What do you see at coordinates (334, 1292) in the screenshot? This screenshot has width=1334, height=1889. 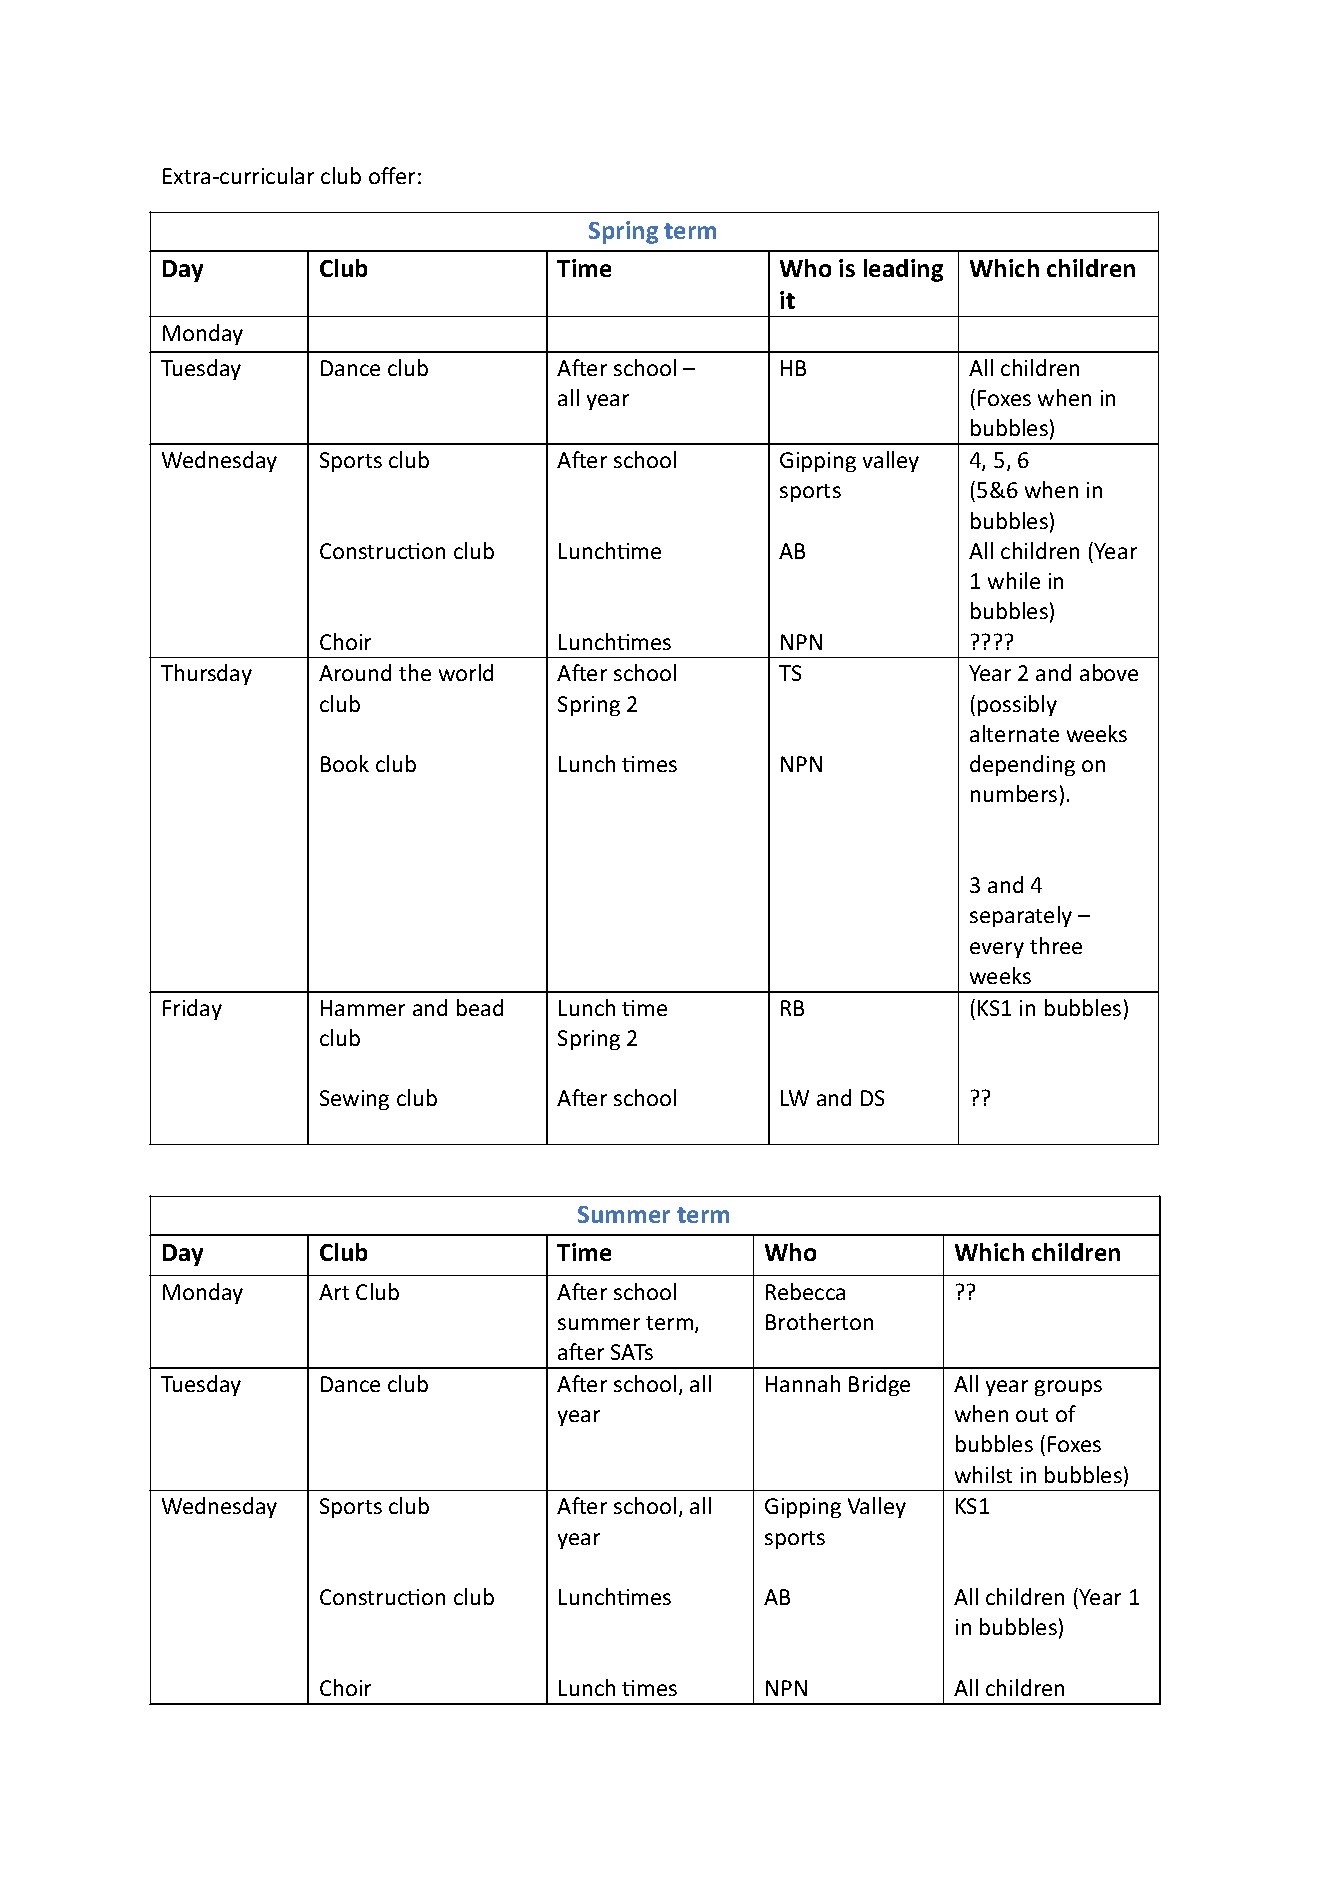 I see `Art` at bounding box center [334, 1292].
